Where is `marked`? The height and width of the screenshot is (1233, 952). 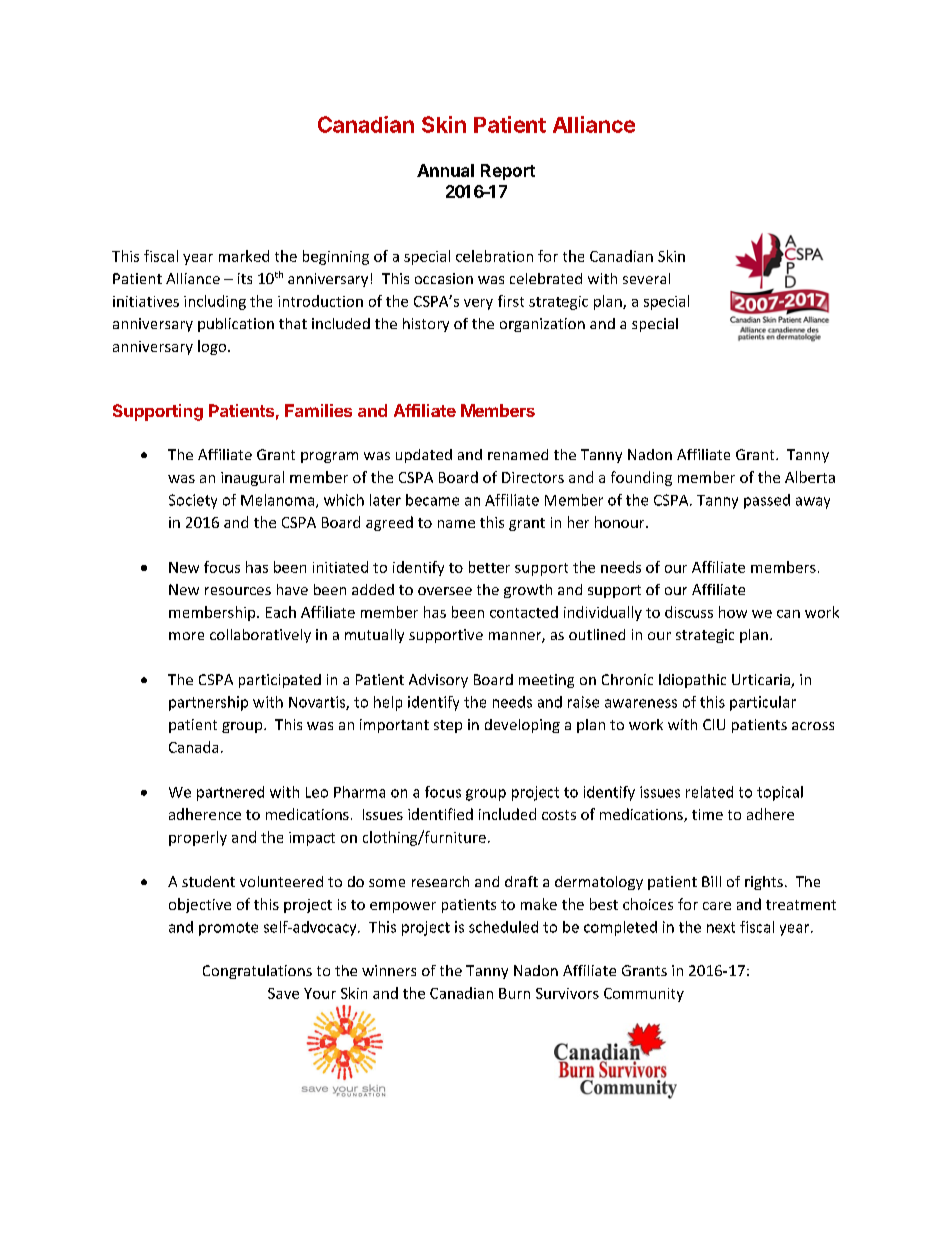 marked is located at coordinates (244, 256).
